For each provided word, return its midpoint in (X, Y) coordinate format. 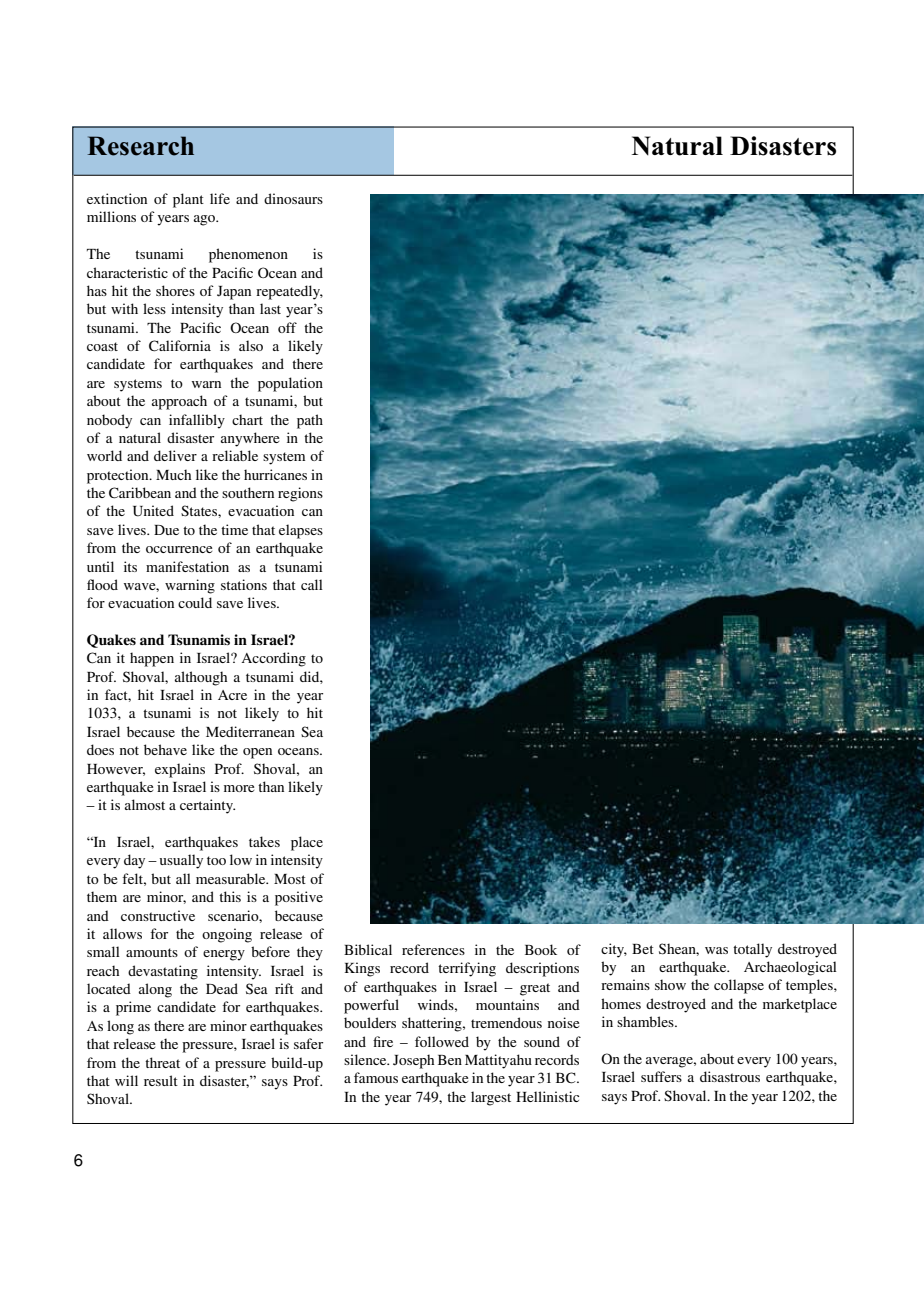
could (195, 602)
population (290, 384)
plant (188, 200)
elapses (301, 531)
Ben (450, 1060)
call (312, 584)
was (716, 950)
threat (162, 1062)
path (310, 421)
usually (181, 861)
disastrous (730, 1076)
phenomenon (248, 255)
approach (179, 402)
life (220, 198)
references (433, 949)
